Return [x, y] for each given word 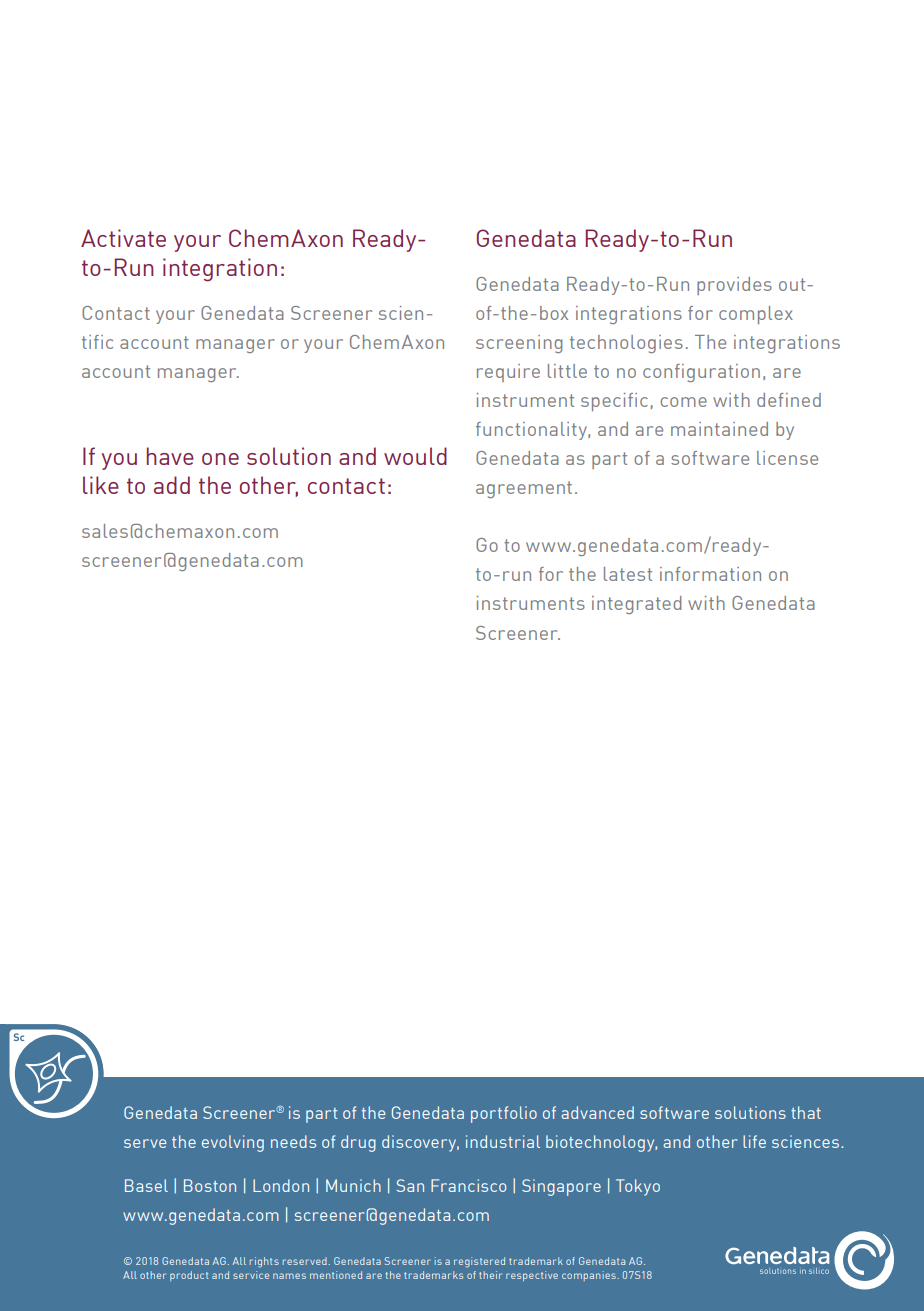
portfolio [504, 1114]
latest [628, 574]
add [172, 485]
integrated [637, 605]
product [189, 1276]
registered [479, 1262]
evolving [233, 1143]
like [101, 485]
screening [519, 344]
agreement [524, 489]
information [710, 574]
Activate [123, 238]
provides [734, 286]
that [806, 1112]
